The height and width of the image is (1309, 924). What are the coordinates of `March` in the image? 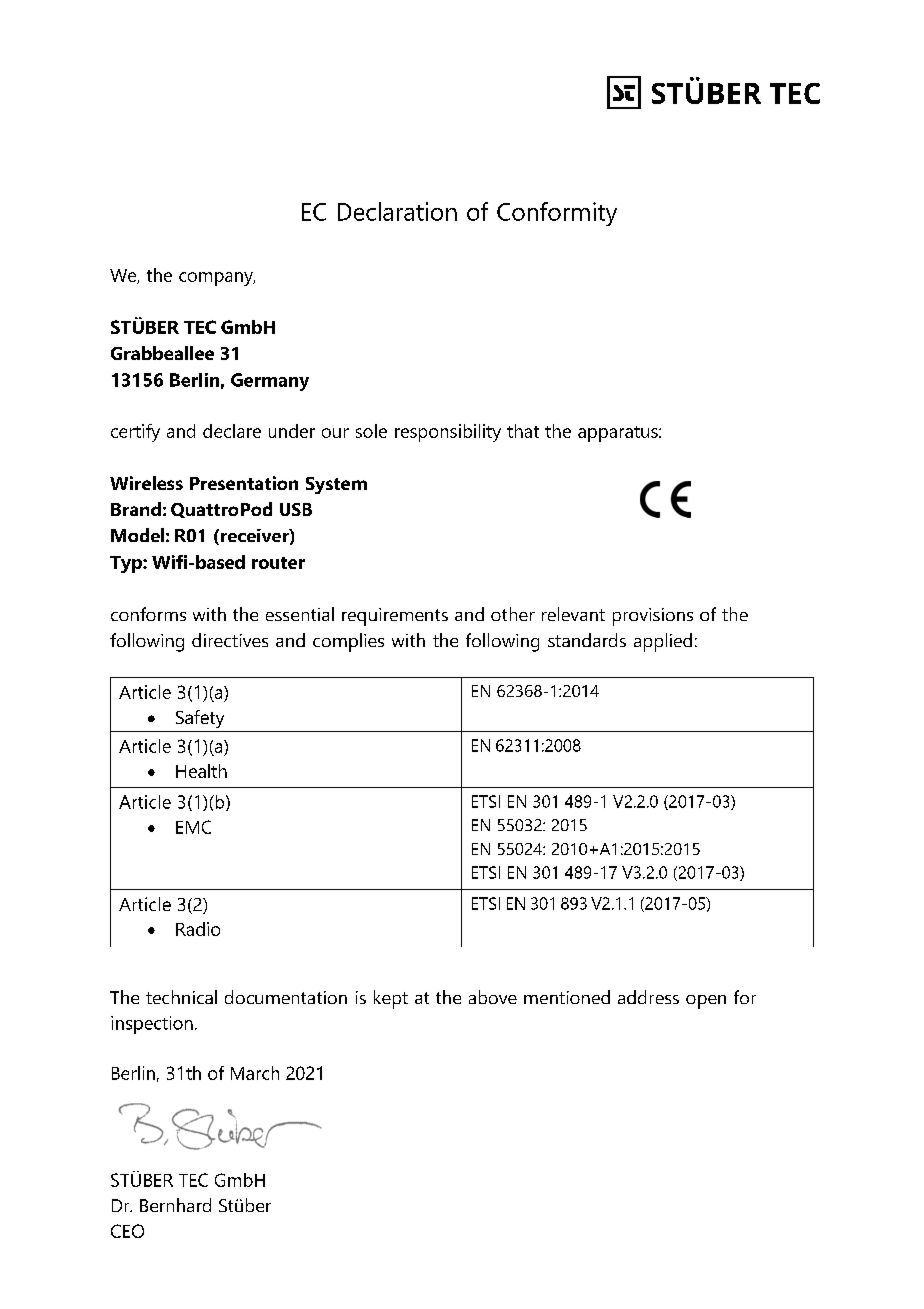 It's located at (255, 1073).
